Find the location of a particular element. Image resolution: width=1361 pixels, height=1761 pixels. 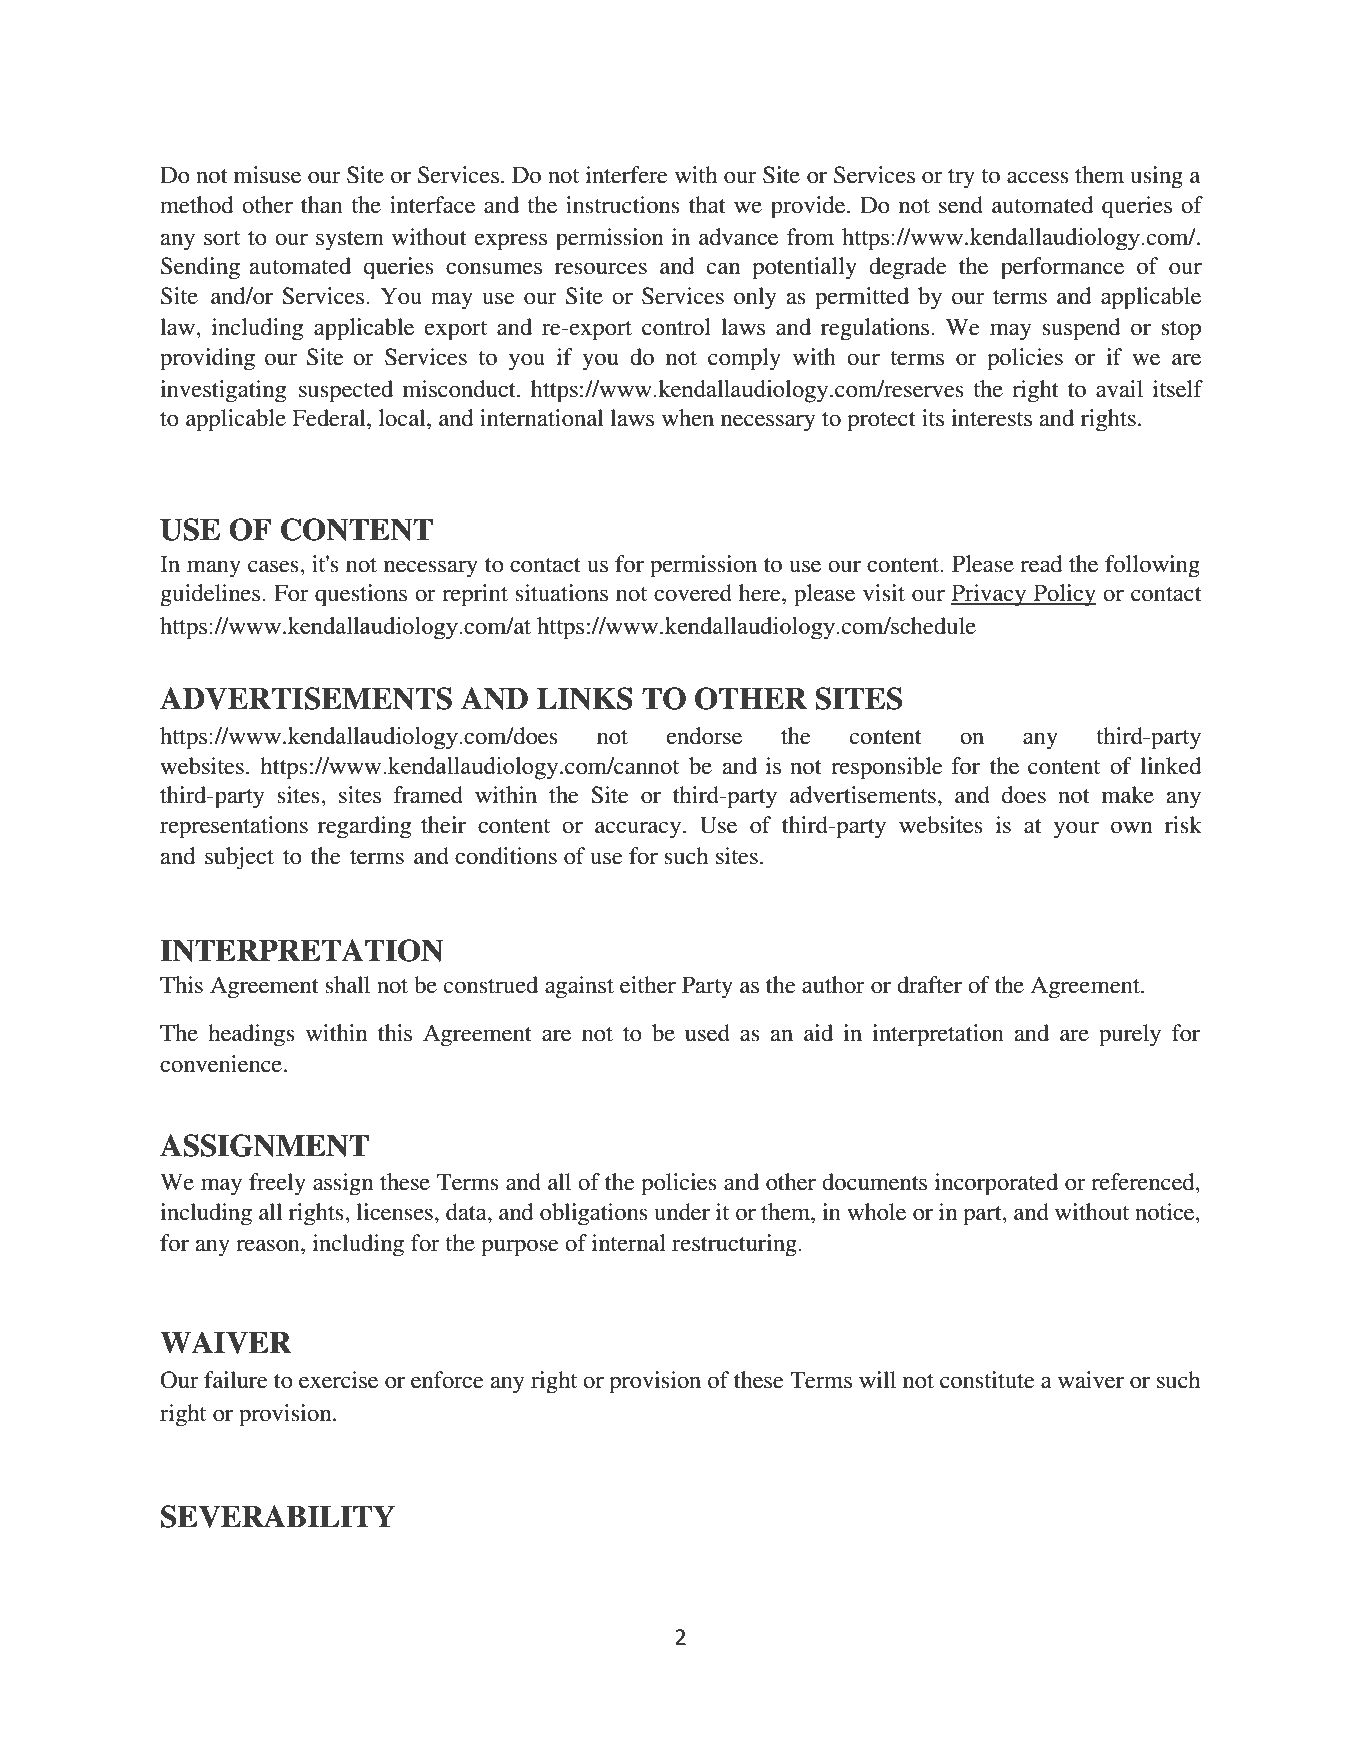

will is located at coordinates (877, 1379).
